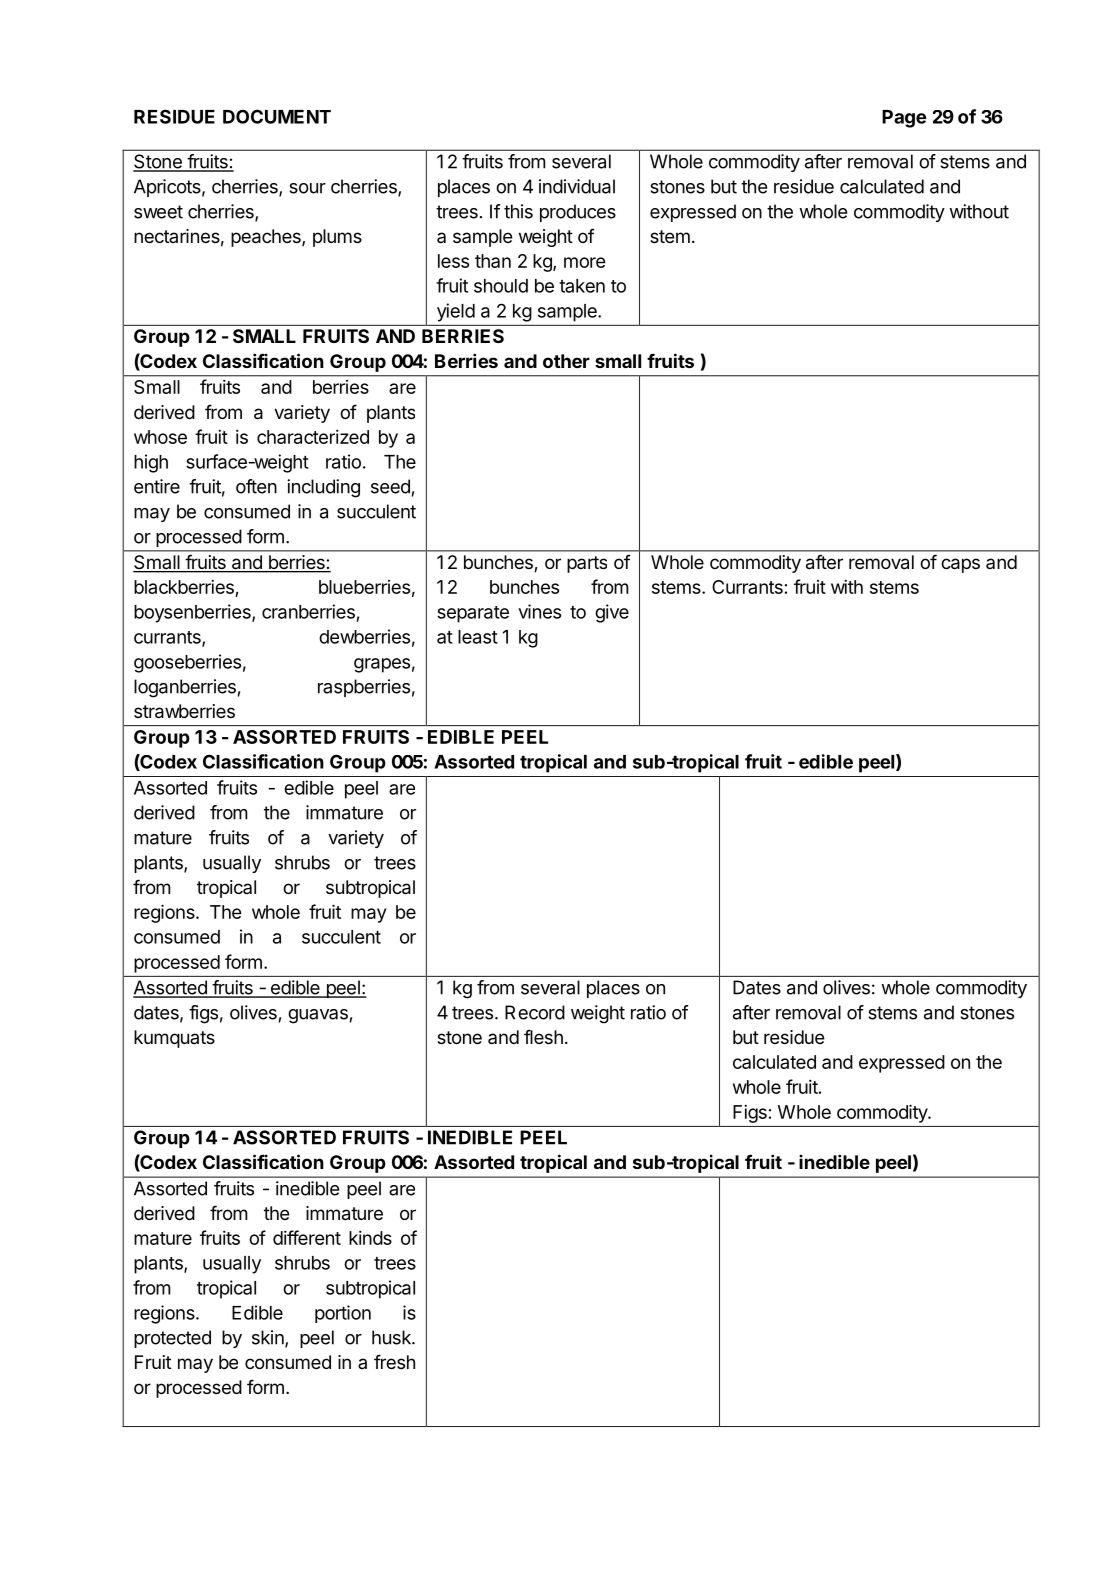 This page has width=1119, height=1582. Describe the element at coordinates (904, 119) in the page. I see `Page` at that location.
